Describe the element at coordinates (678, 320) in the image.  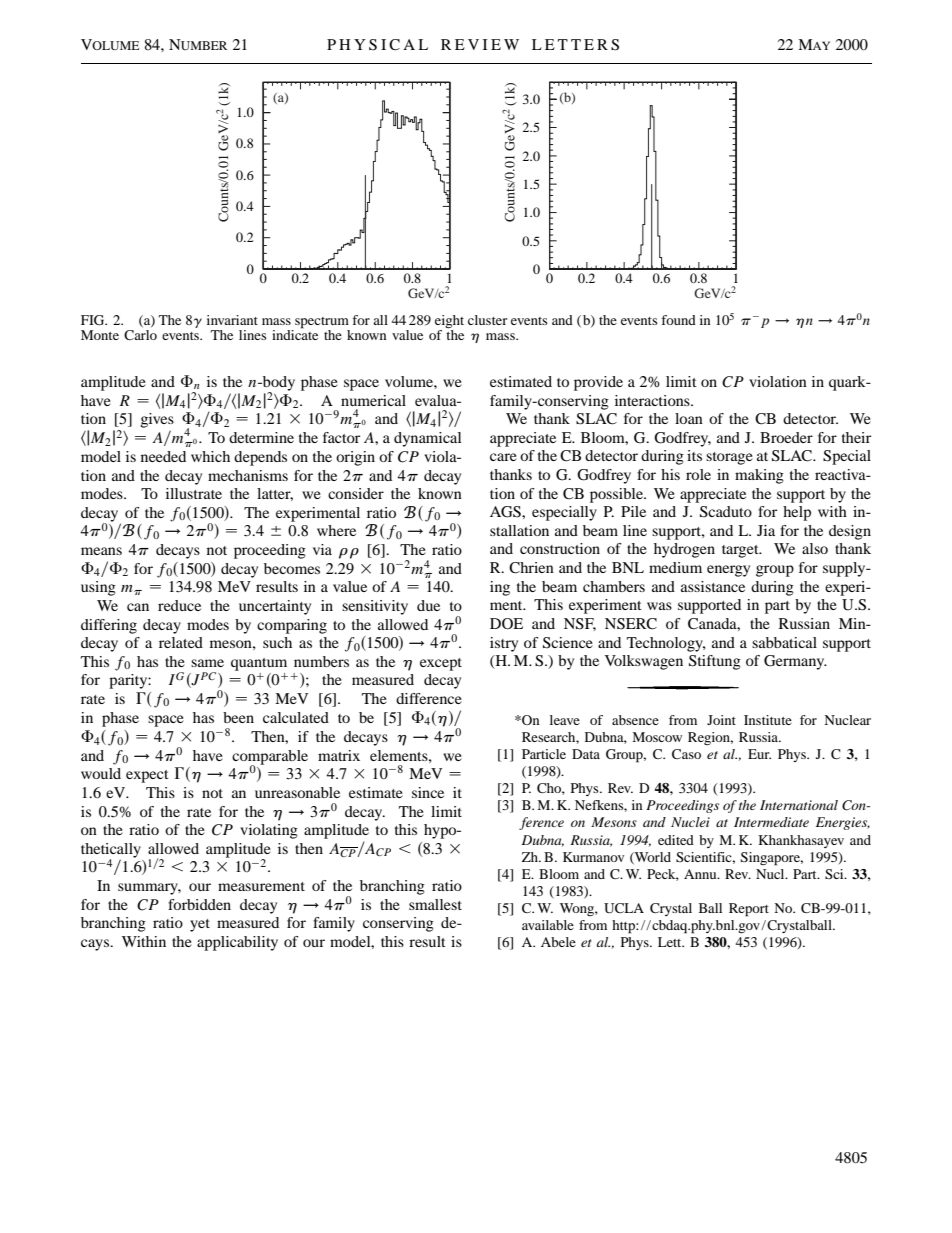
I see `found` at that location.
